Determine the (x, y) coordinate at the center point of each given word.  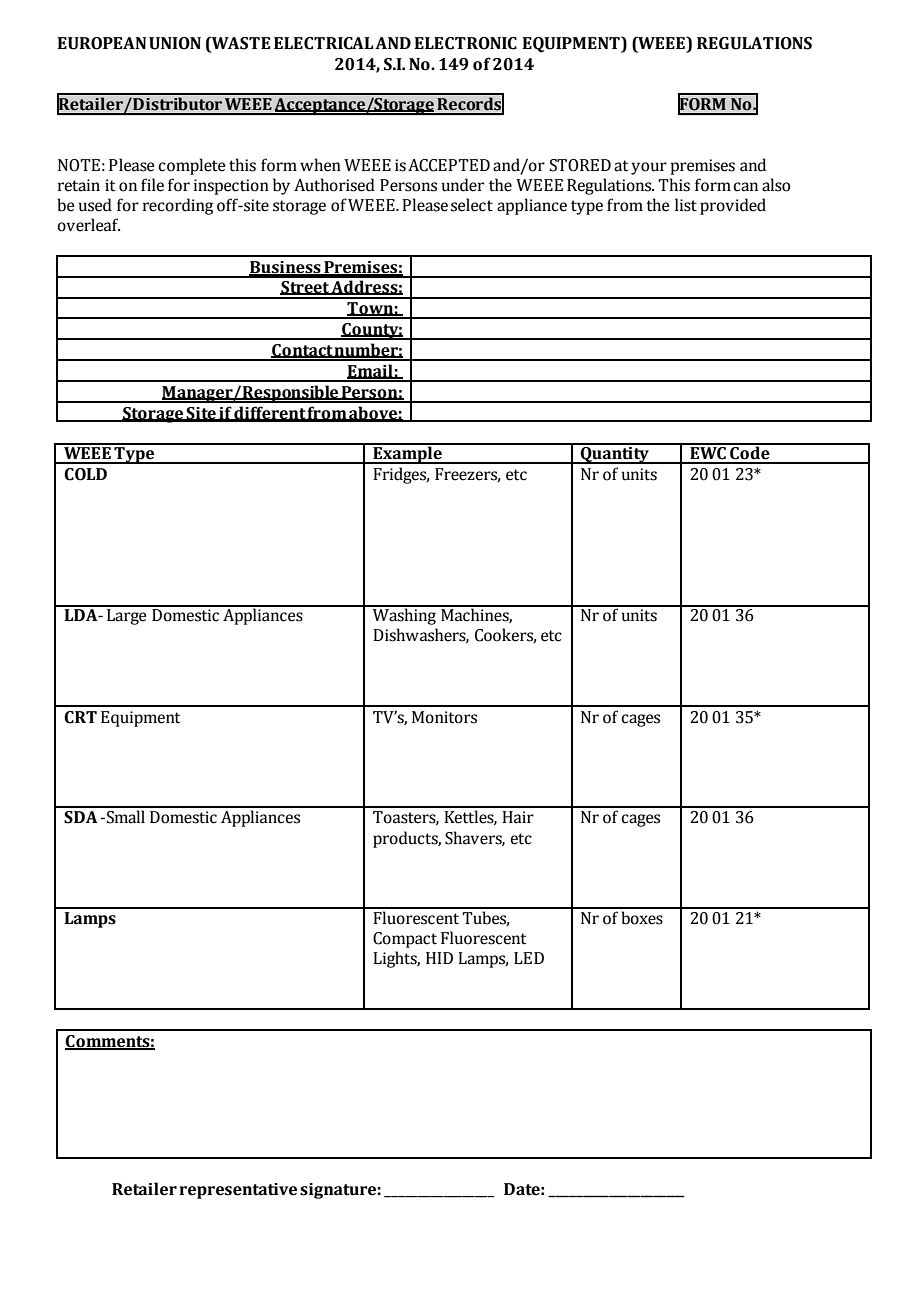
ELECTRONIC (466, 43)
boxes (642, 918)
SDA (80, 817)
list (686, 205)
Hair (518, 817)
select (472, 205)
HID (439, 958)
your (649, 168)
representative (238, 1191)
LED (529, 958)
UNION (175, 43)
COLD (85, 474)
